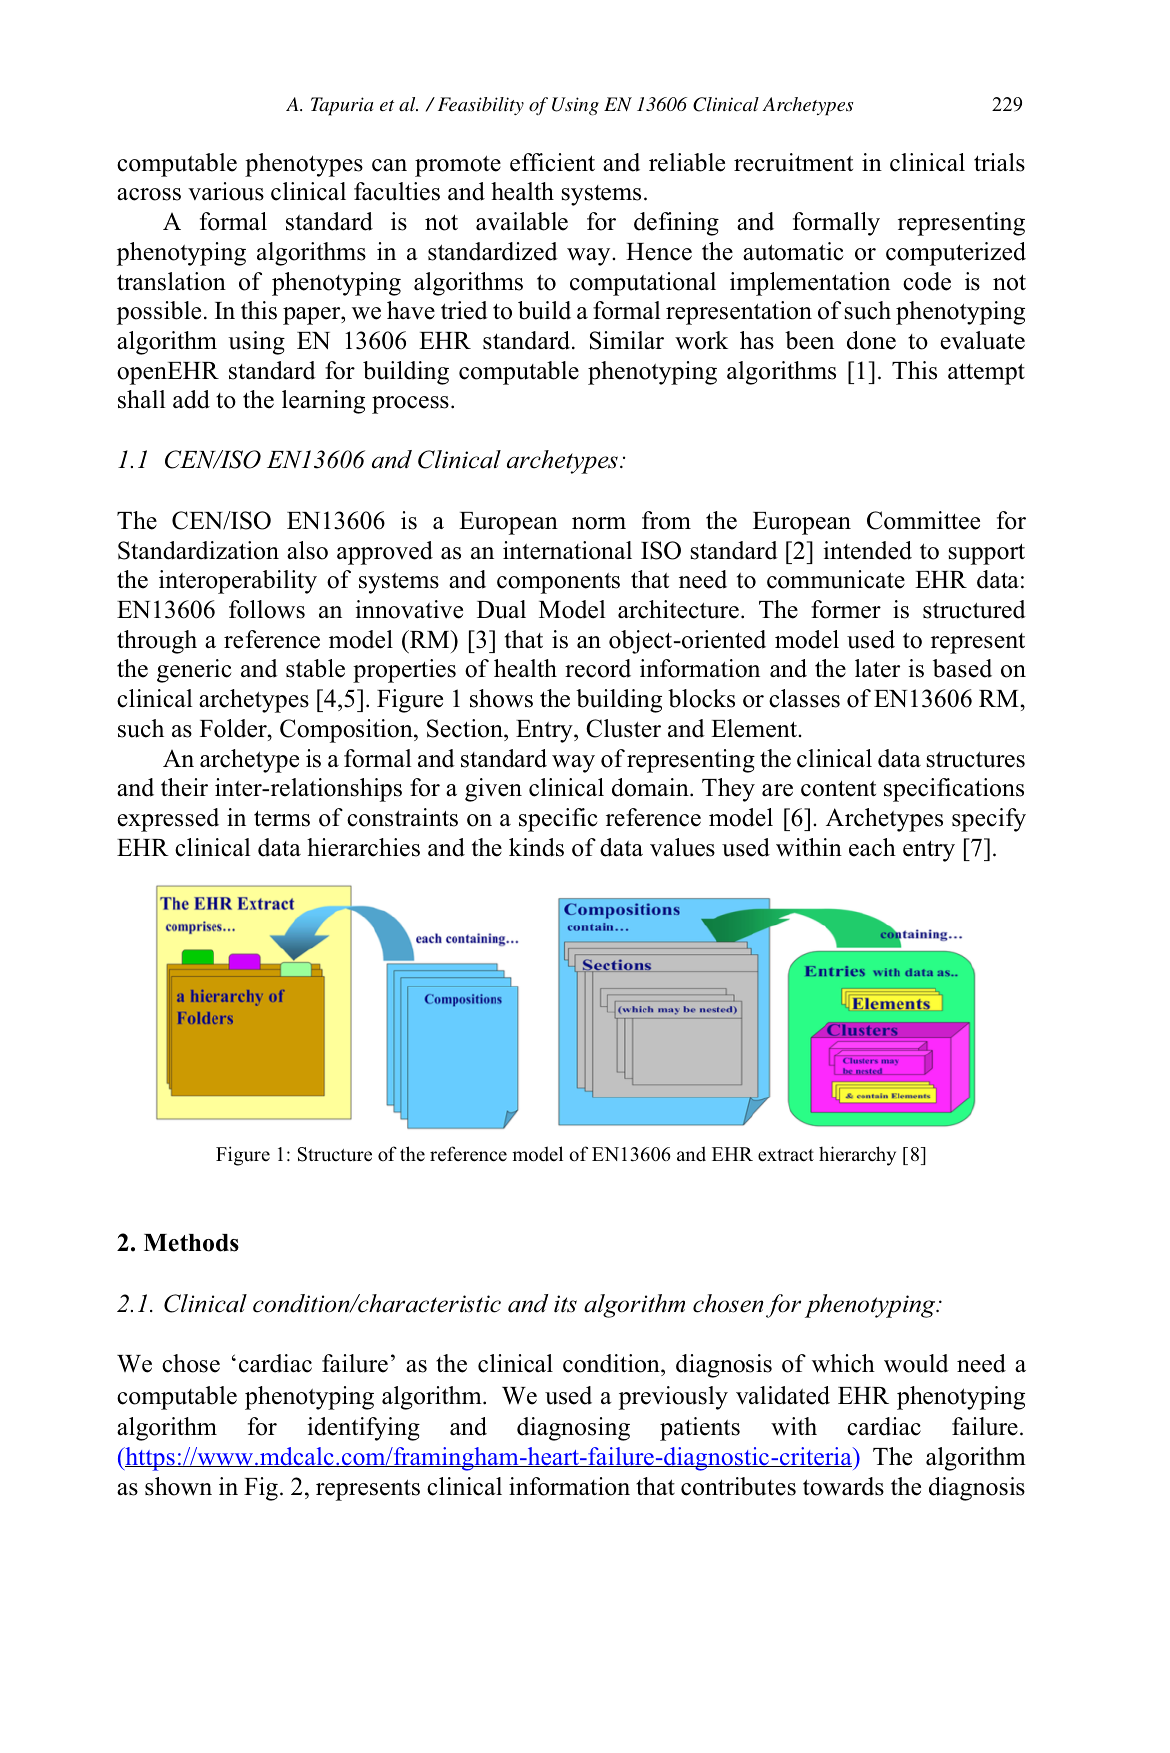 Image resolution: width=1170 pixels, height=1753 pixels. I want to click on shown, so click(178, 1486).
